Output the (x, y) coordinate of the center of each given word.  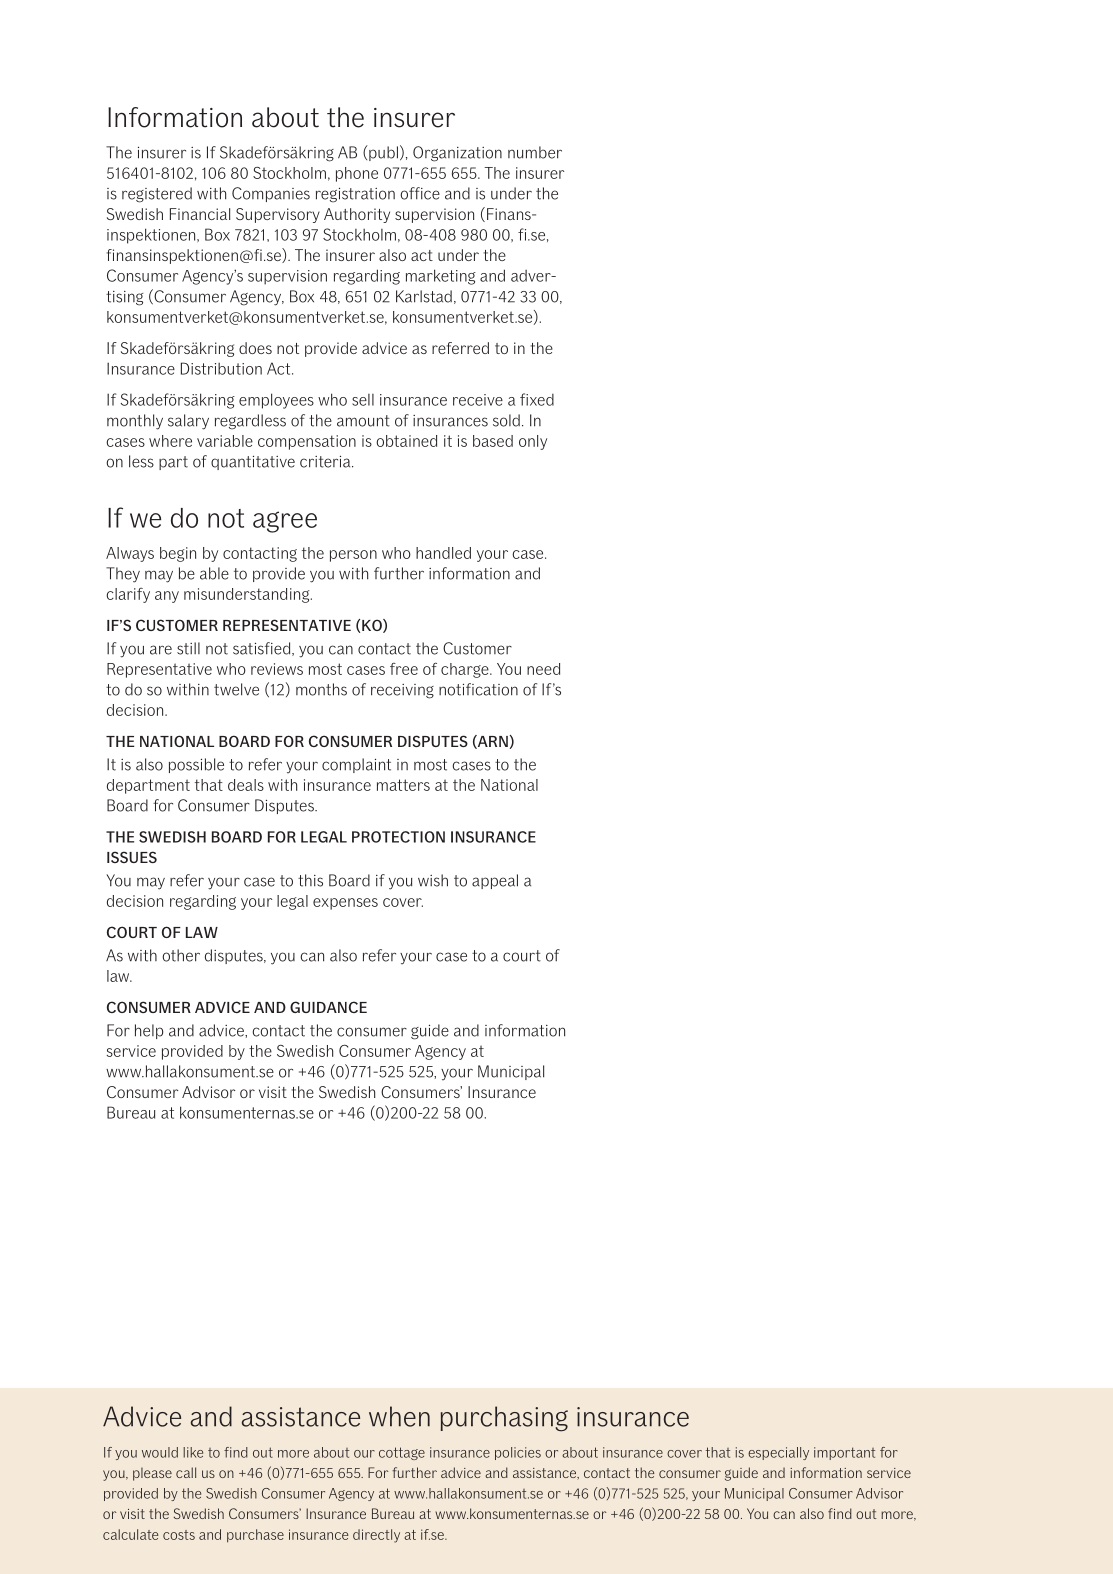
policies (518, 1453)
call (186, 1472)
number (535, 152)
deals (246, 785)
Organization (457, 154)
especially (778, 1453)
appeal (495, 881)
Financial (200, 214)
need (543, 669)
